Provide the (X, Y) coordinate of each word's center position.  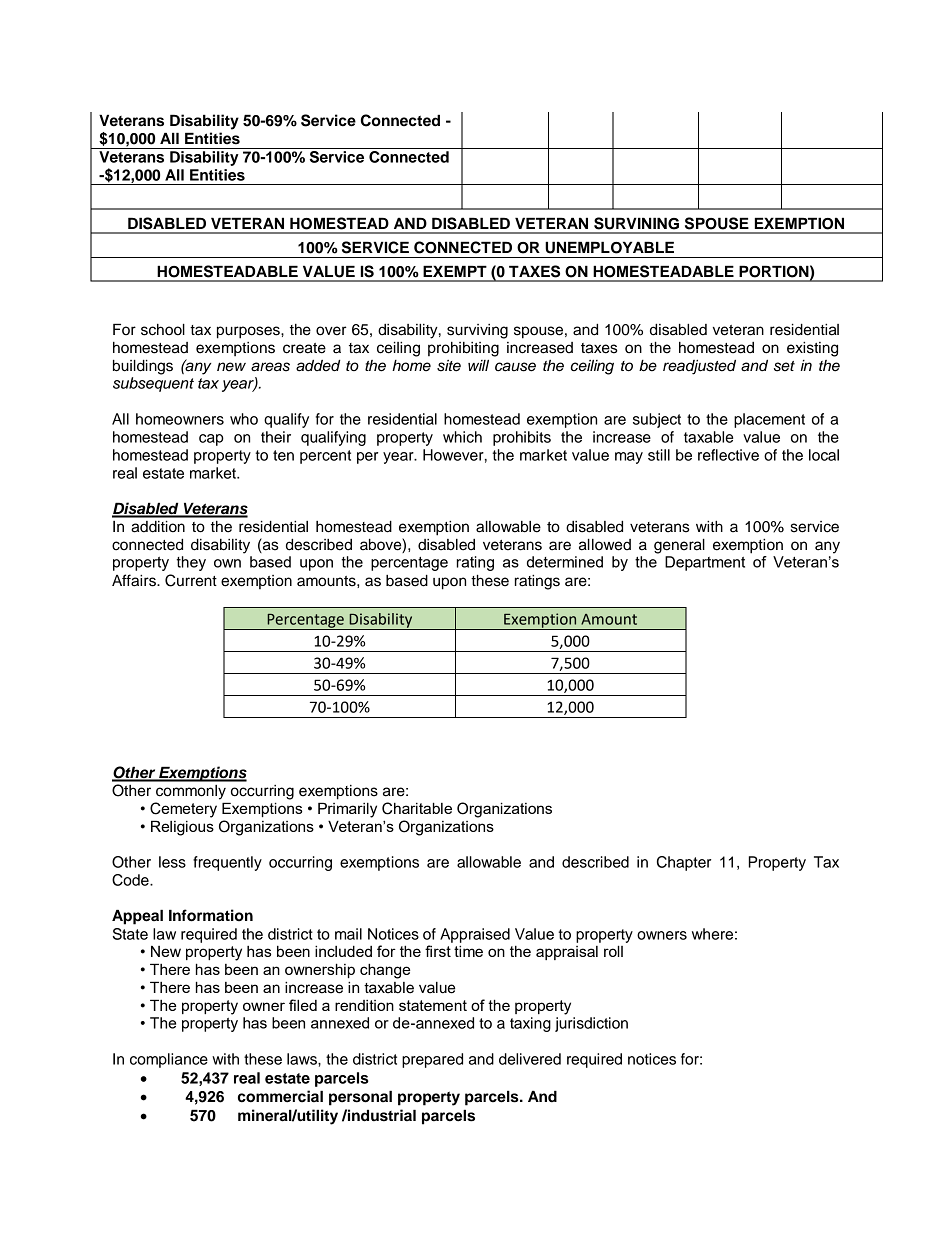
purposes (249, 332)
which (462, 437)
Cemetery (183, 810)
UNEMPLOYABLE (609, 247)
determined (565, 562)
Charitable (417, 808)
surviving (477, 331)
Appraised (475, 935)
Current (191, 580)
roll (613, 951)
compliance (169, 1060)
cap (211, 440)
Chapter (684, 863)
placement (769, 420)
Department (705, 563)
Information (211, 915)
